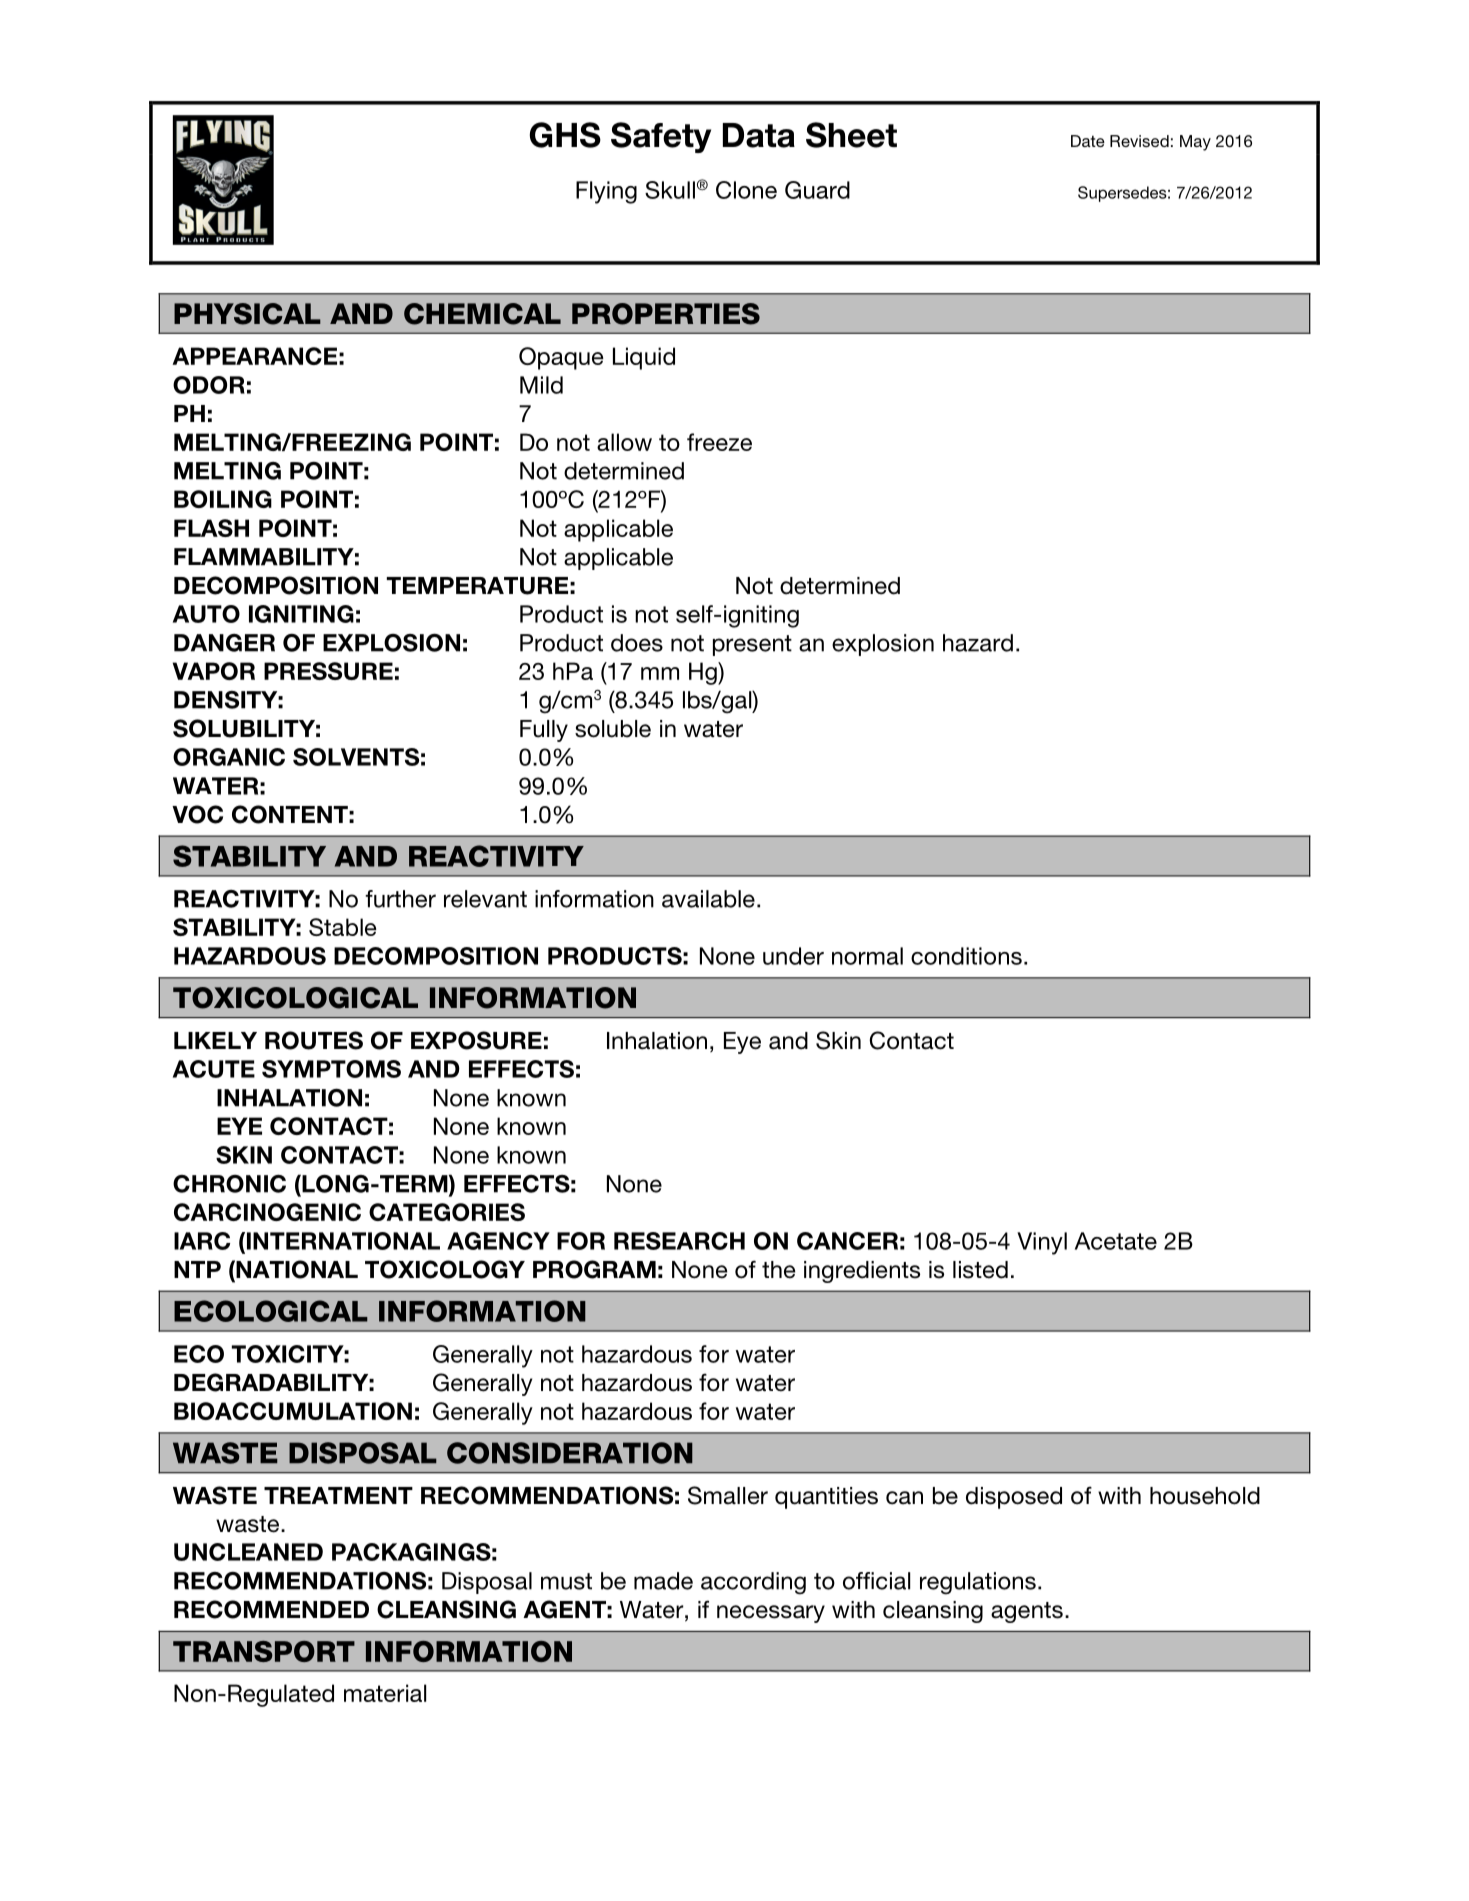  What do you see at coordinates (343, 927) in the document?
I see `Stable` at bounding box center [343, 927].
